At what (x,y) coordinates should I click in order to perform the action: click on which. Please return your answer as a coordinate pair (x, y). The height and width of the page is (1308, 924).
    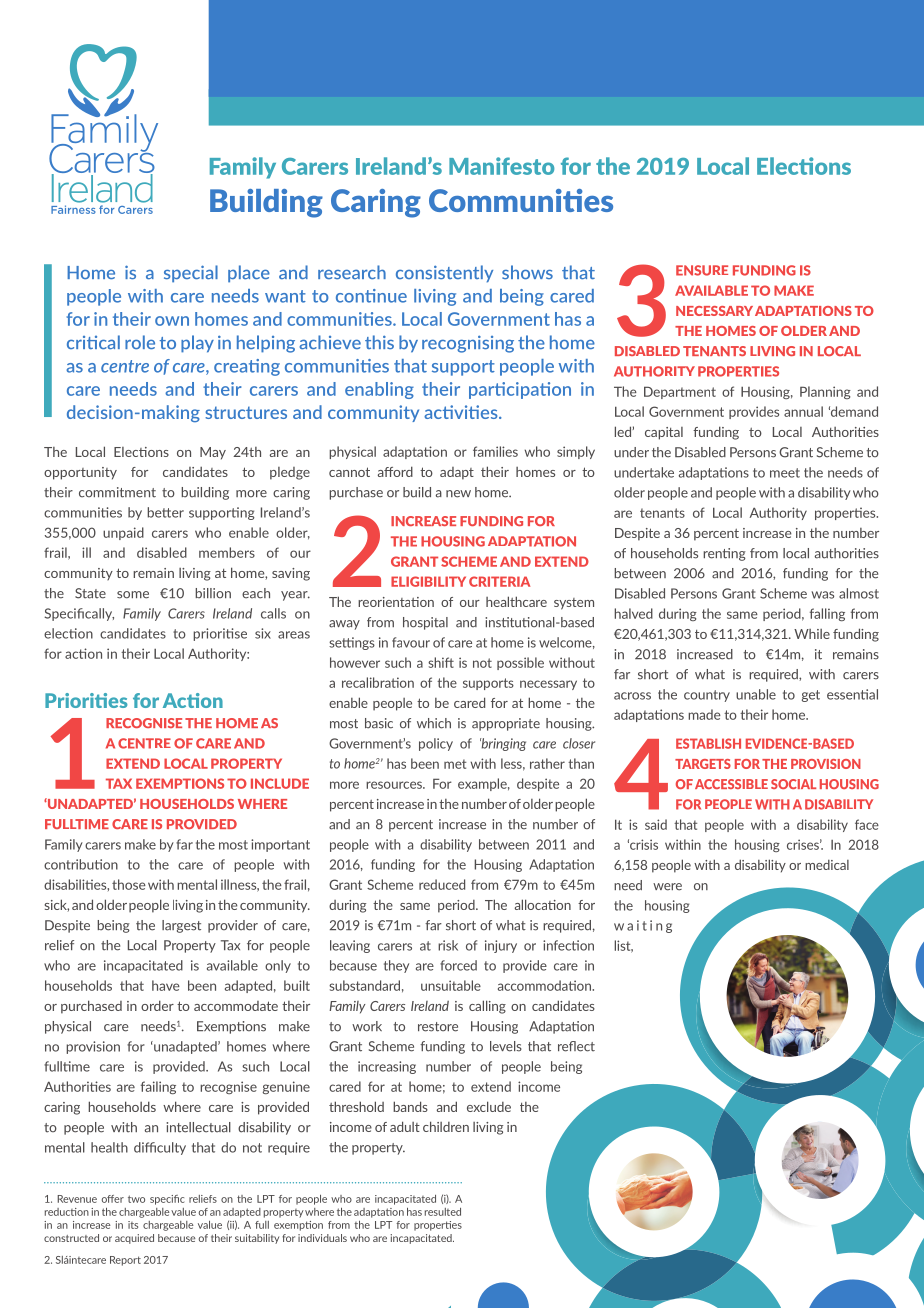
    Looking at the image, I should click on (434, 723).
